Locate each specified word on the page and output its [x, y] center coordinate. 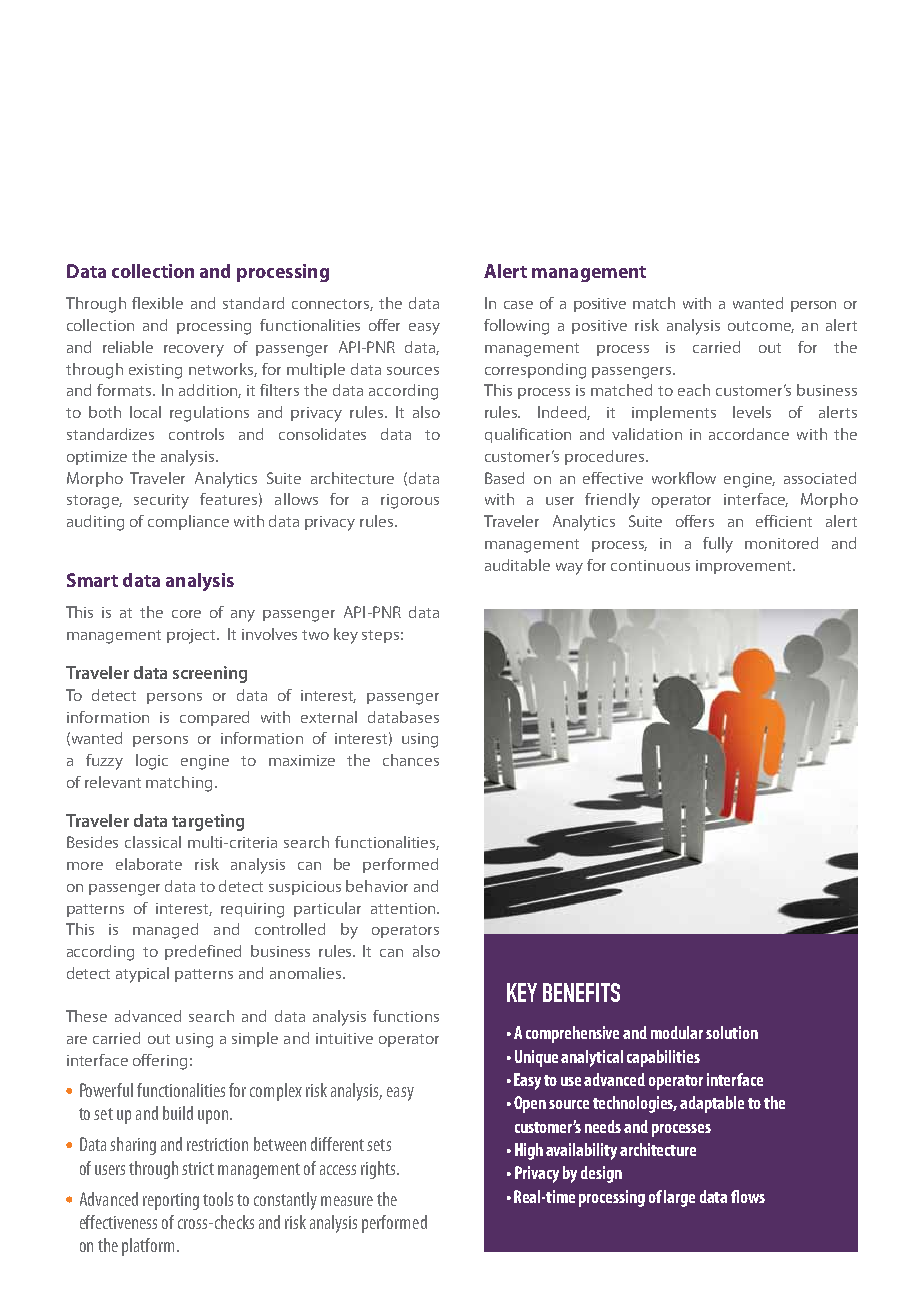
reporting [171, 1201]
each [694, 390]
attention [404, 908]
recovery [194, 351]
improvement [745, 567]
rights [380, 1170]
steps [380, 636]
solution [732, 1032]
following [516, 327]
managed [165, 931]
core [186, 614]
